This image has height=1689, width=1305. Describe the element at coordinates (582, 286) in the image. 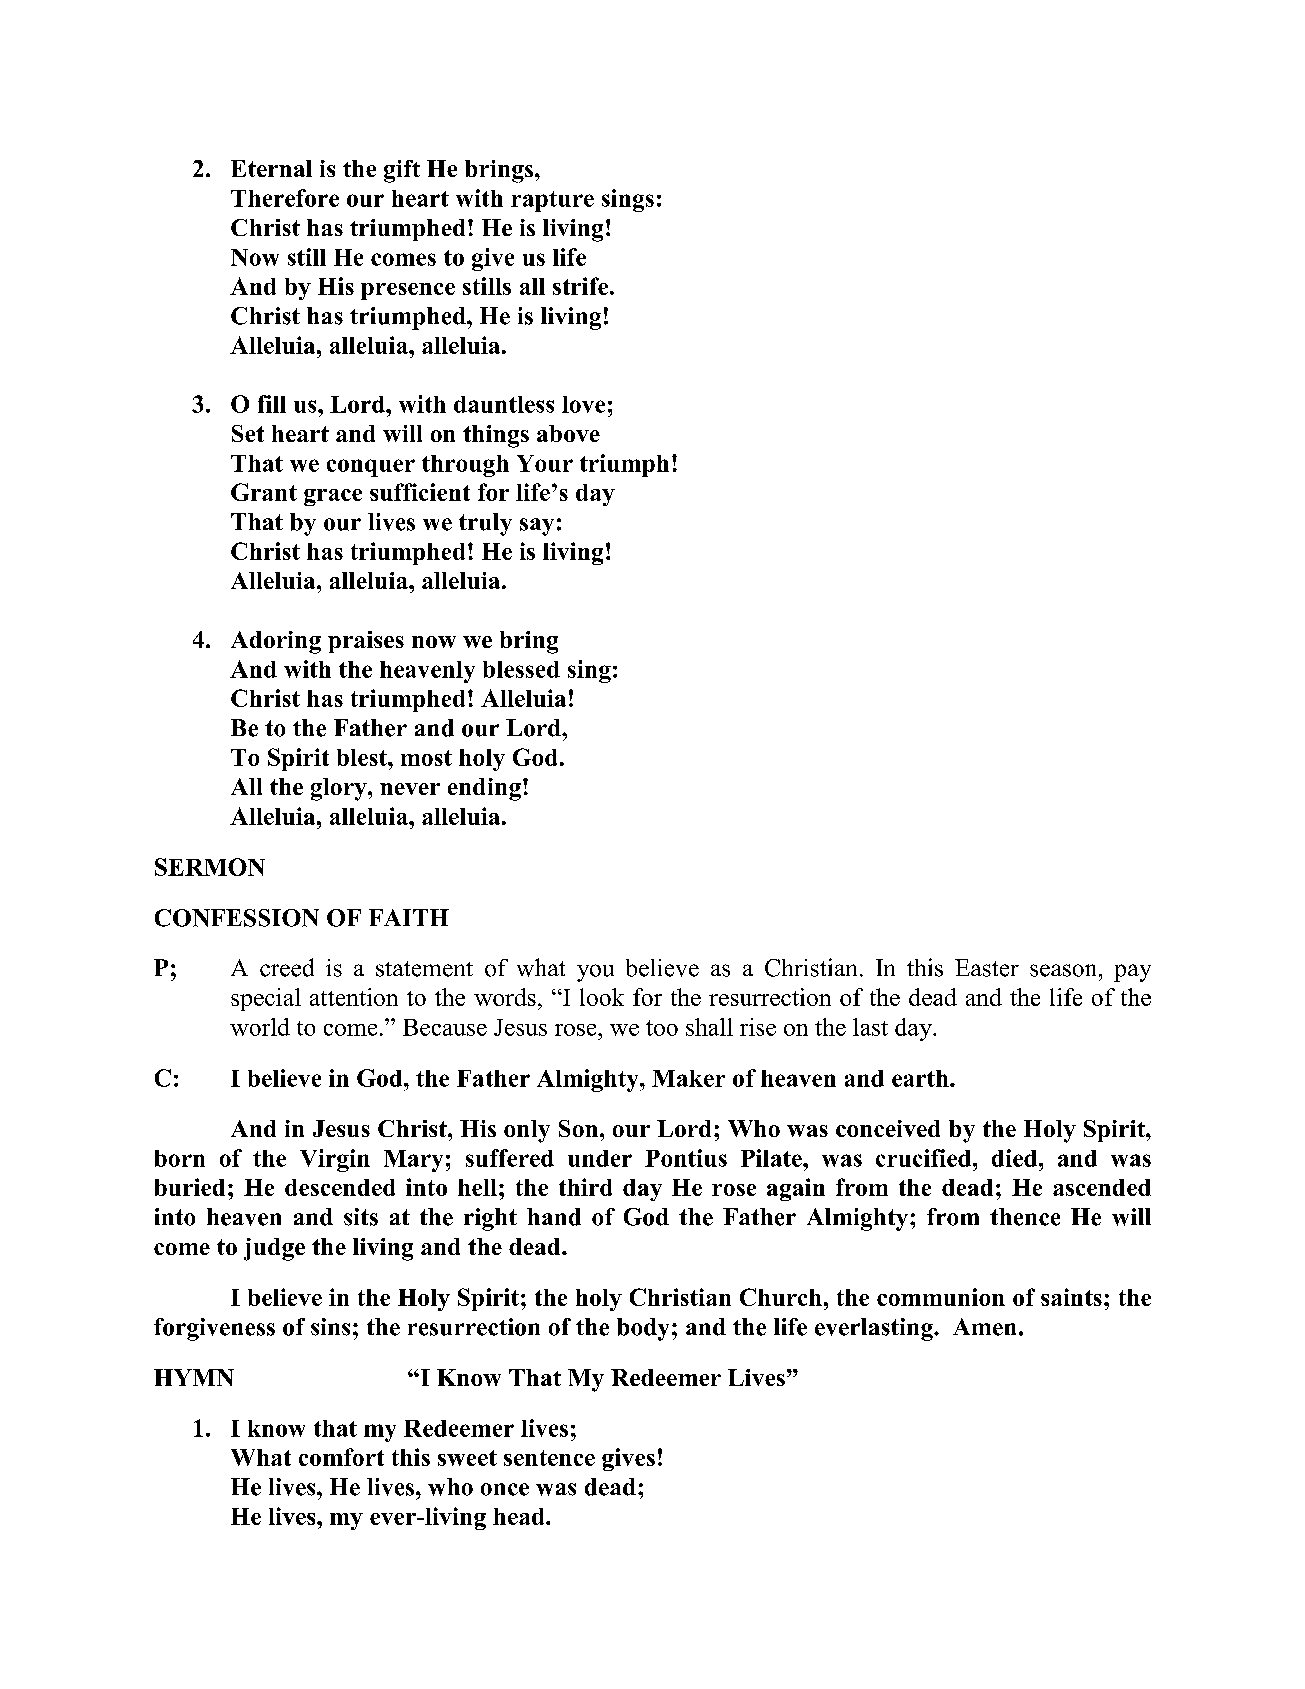

I see `strife` at that location.
